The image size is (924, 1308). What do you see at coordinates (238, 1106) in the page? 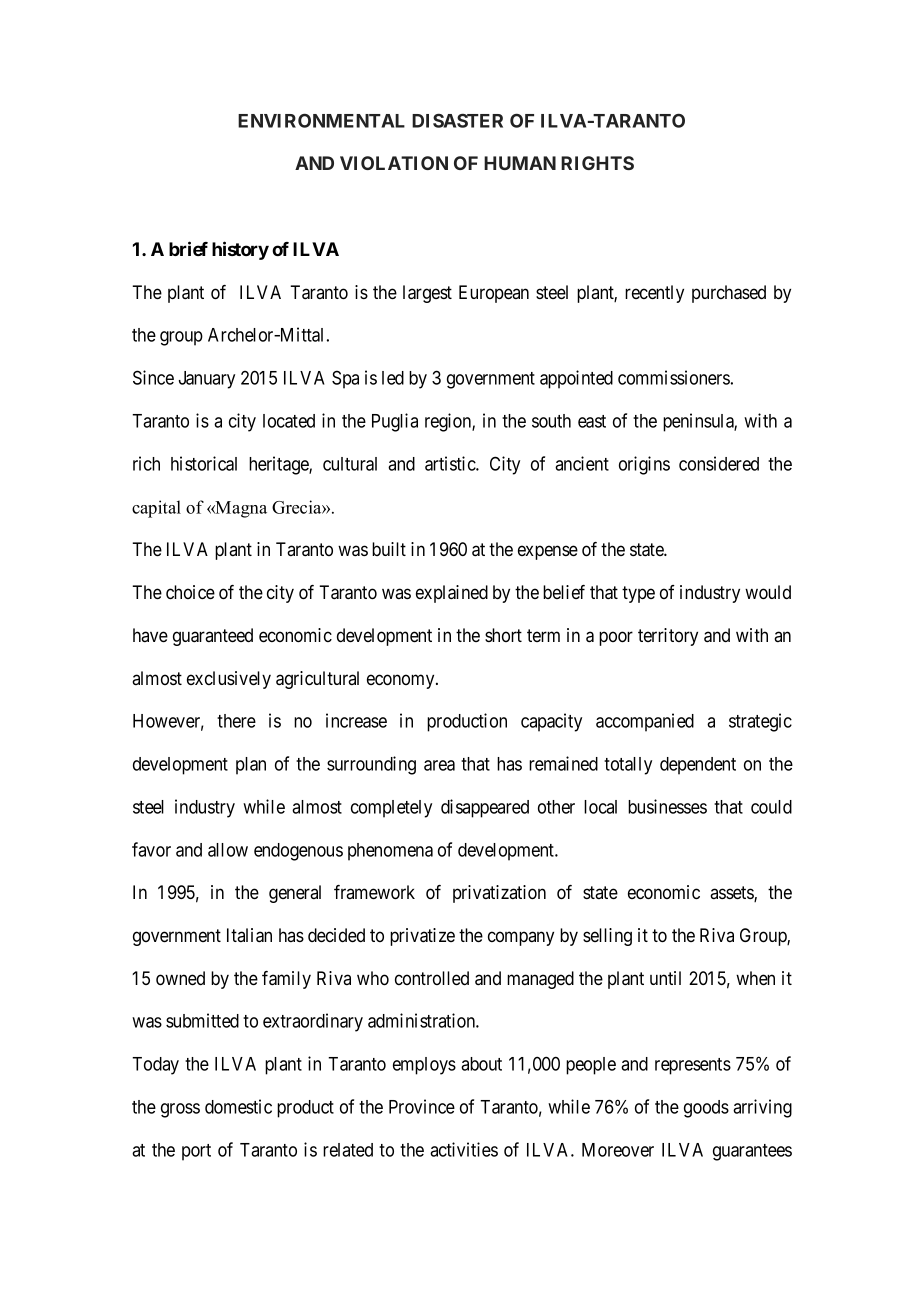
I see `domestic` at bounding box center [238, 1106].
